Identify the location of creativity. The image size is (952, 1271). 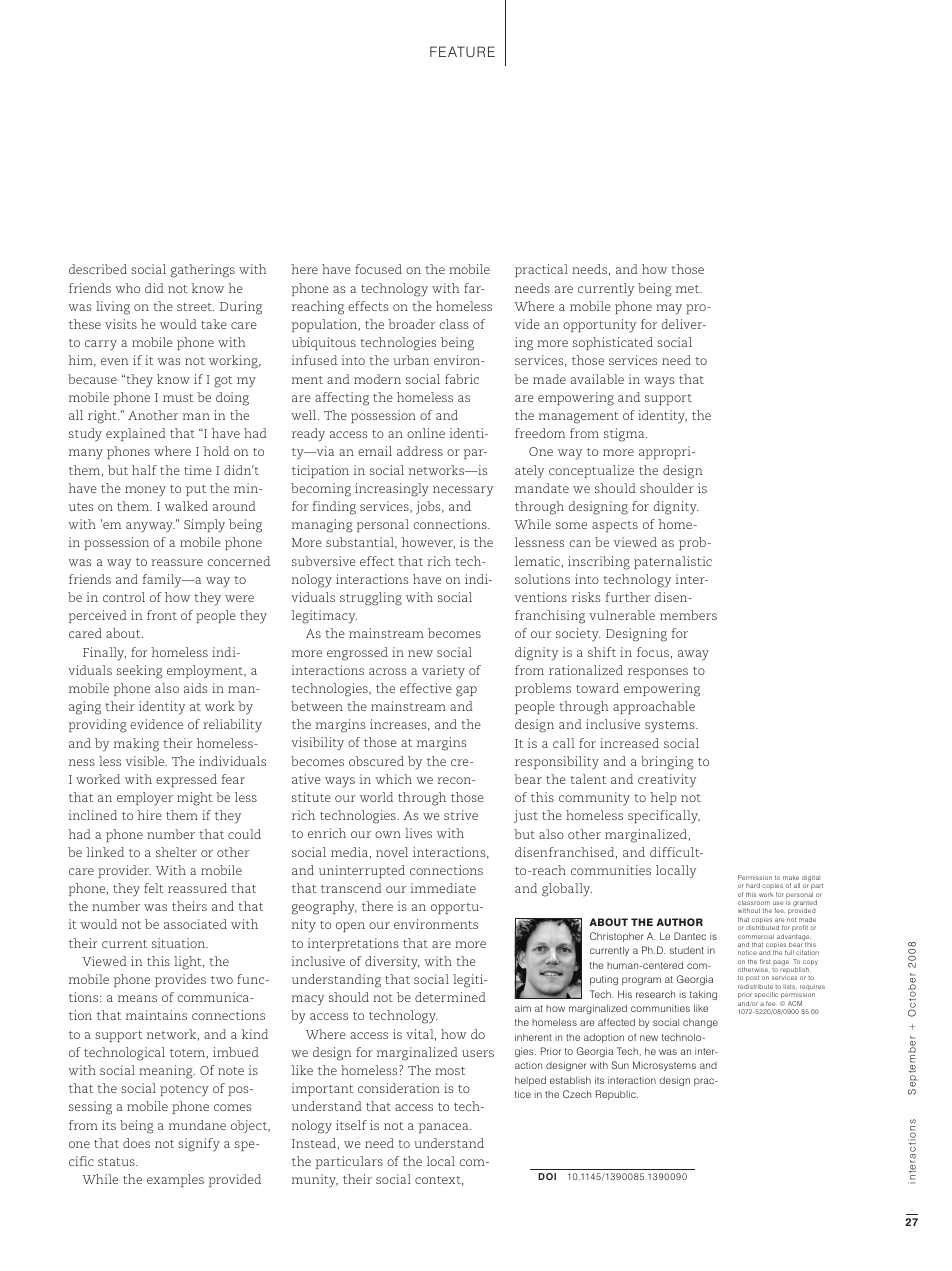
(667, 781).
